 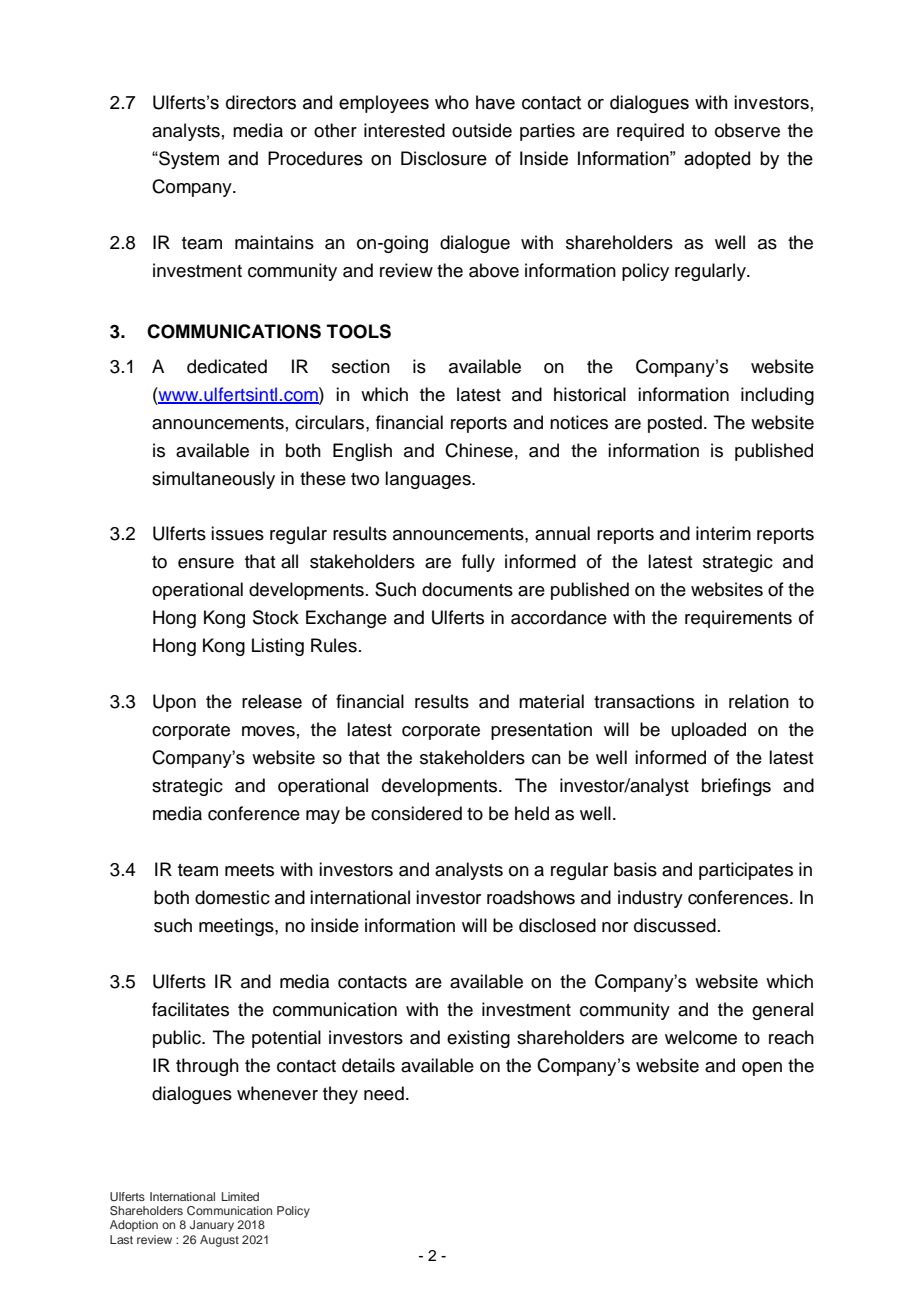 What do you see at coordinates (249, 870) in the page?
I see `meets` at bounding box center [249, 870].
